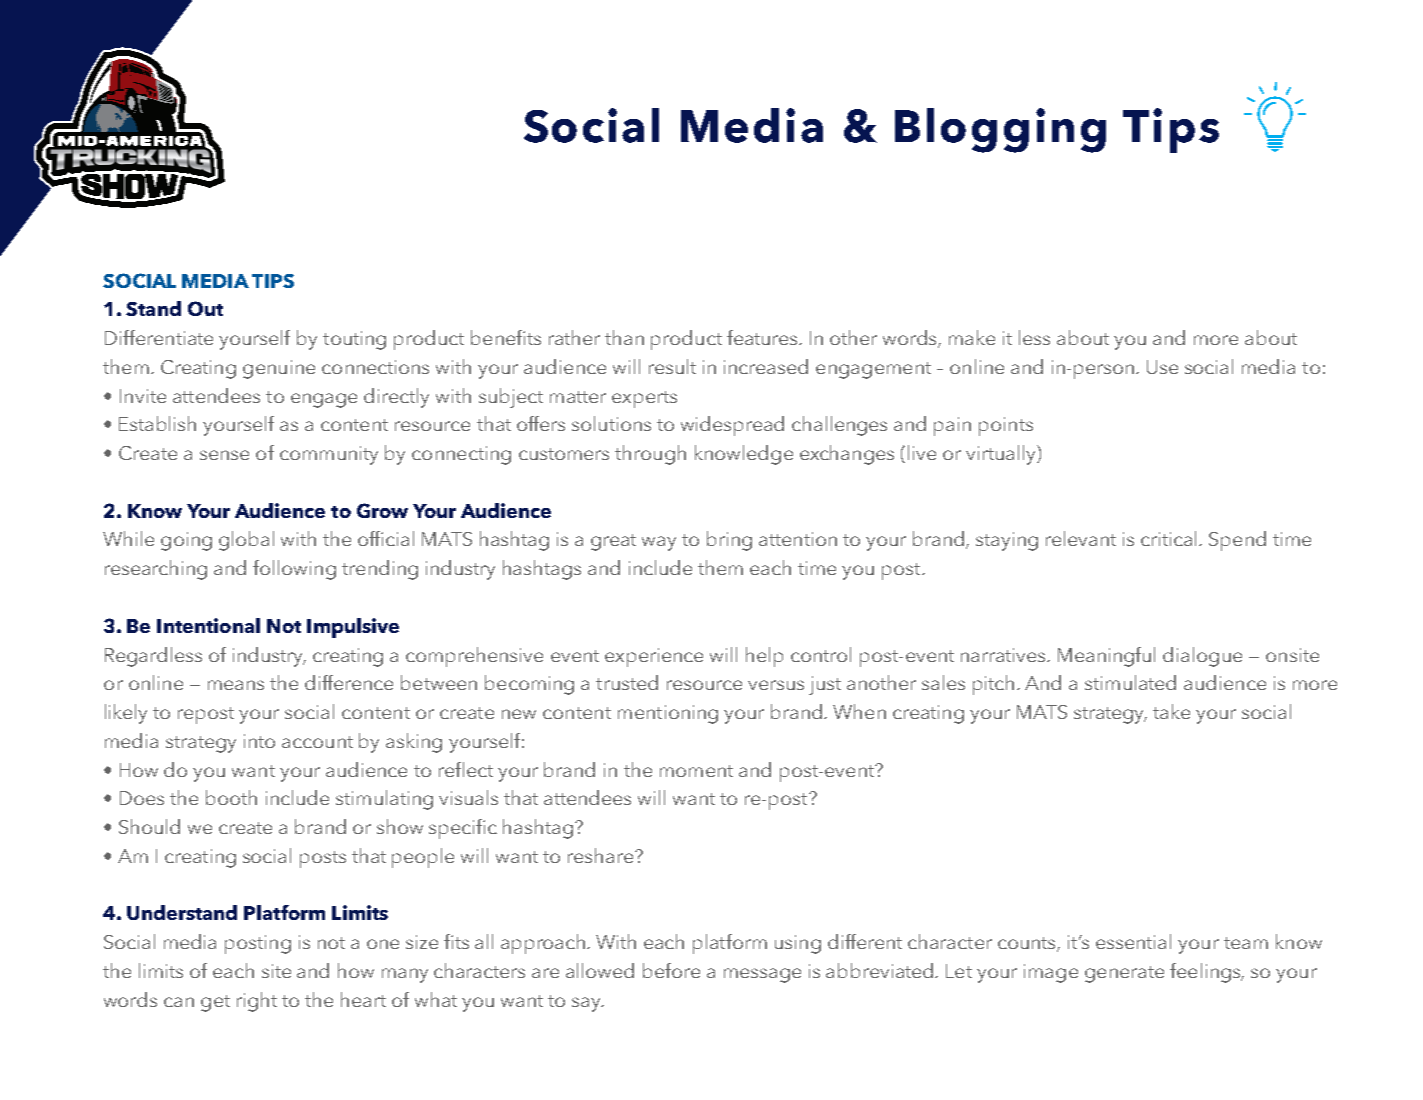 Image resolution: width=1423 pixels, height=1100 pixels. Describe the element at coordinates (1000, 130) in the page. I see `Blogging` at that location.
